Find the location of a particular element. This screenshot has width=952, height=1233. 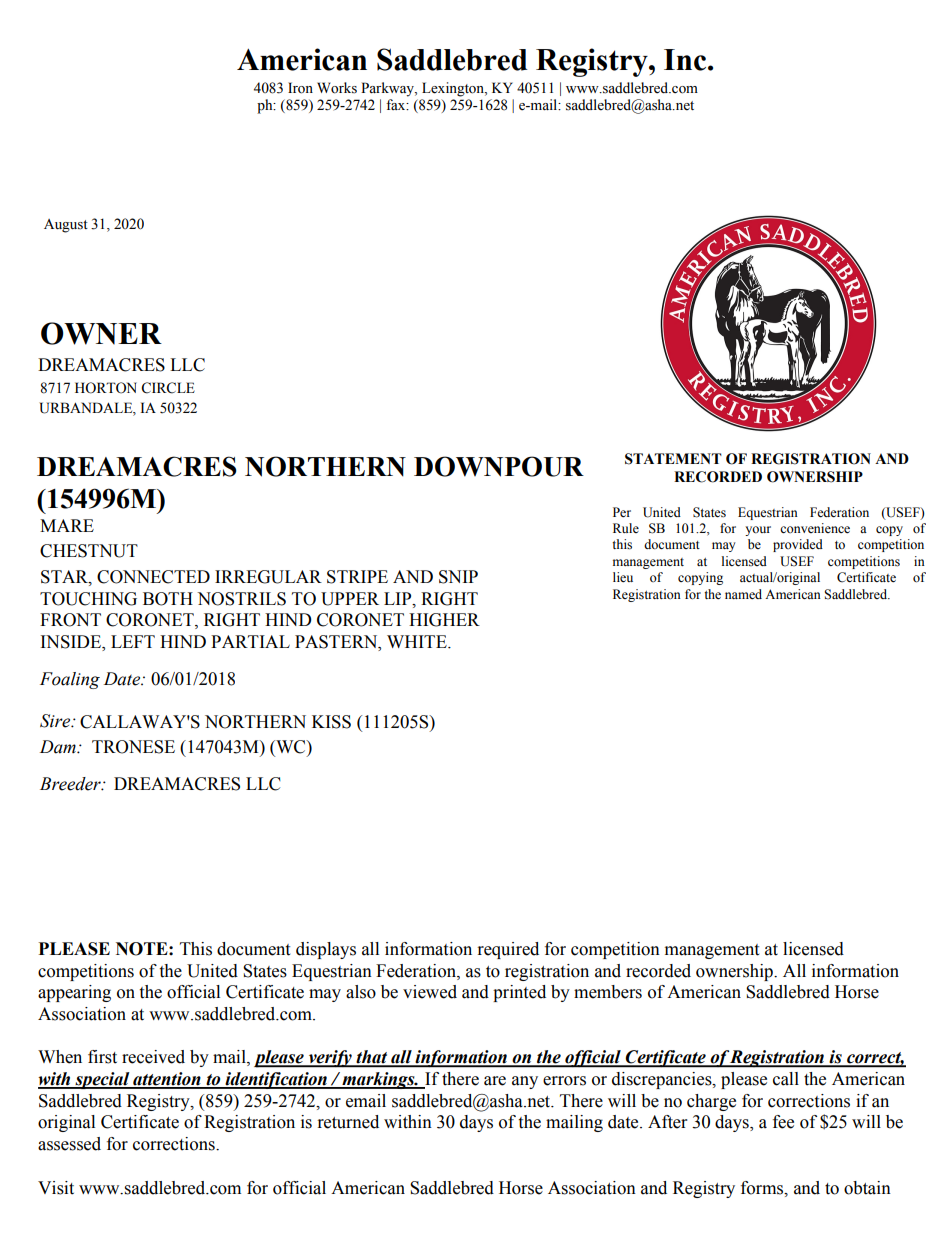

appearing is located at coordinates (74, 993).
